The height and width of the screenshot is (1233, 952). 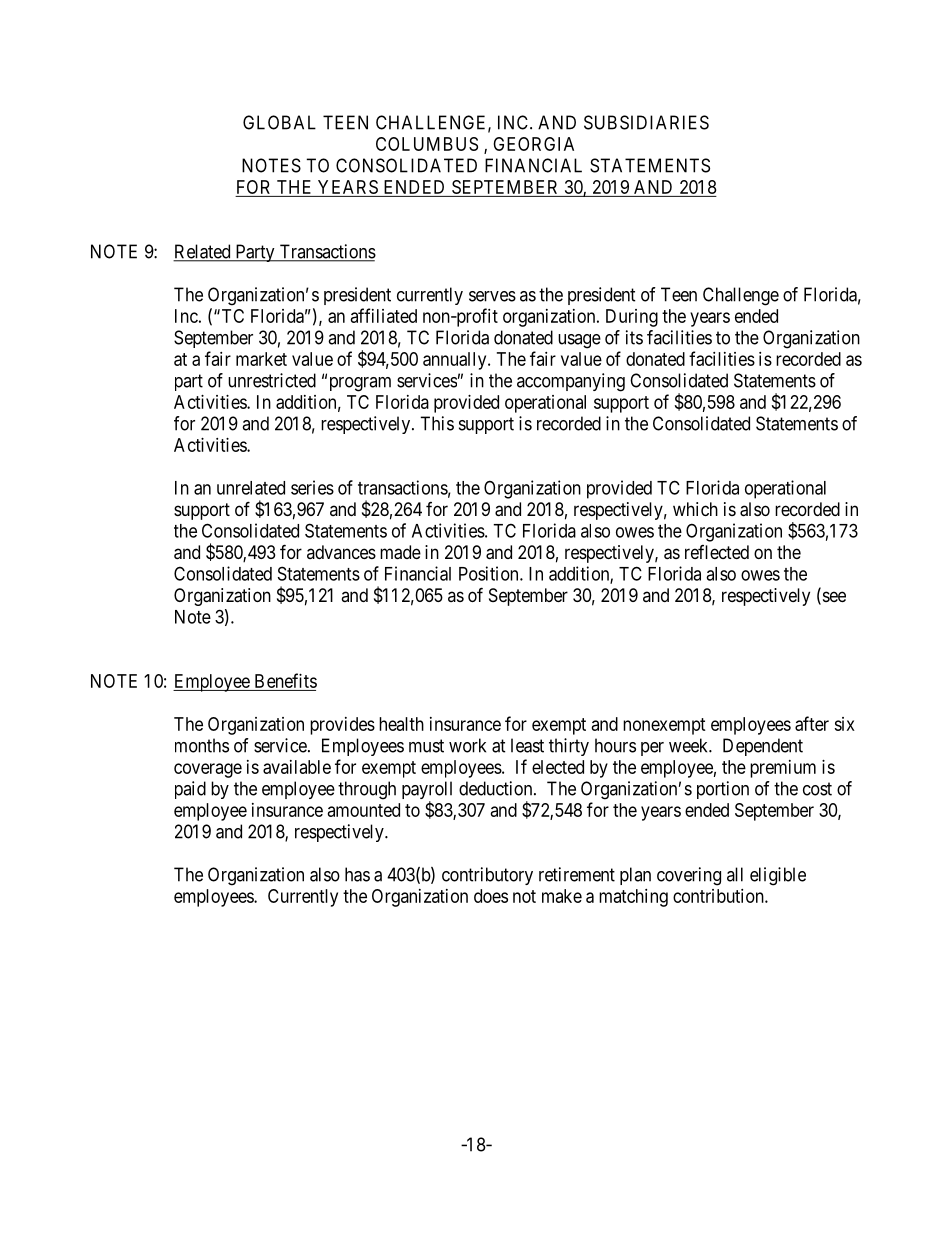 What do you see at coordinates (833, 598) in the screenshot?
I see `see` at bounding box center [833, 598].
